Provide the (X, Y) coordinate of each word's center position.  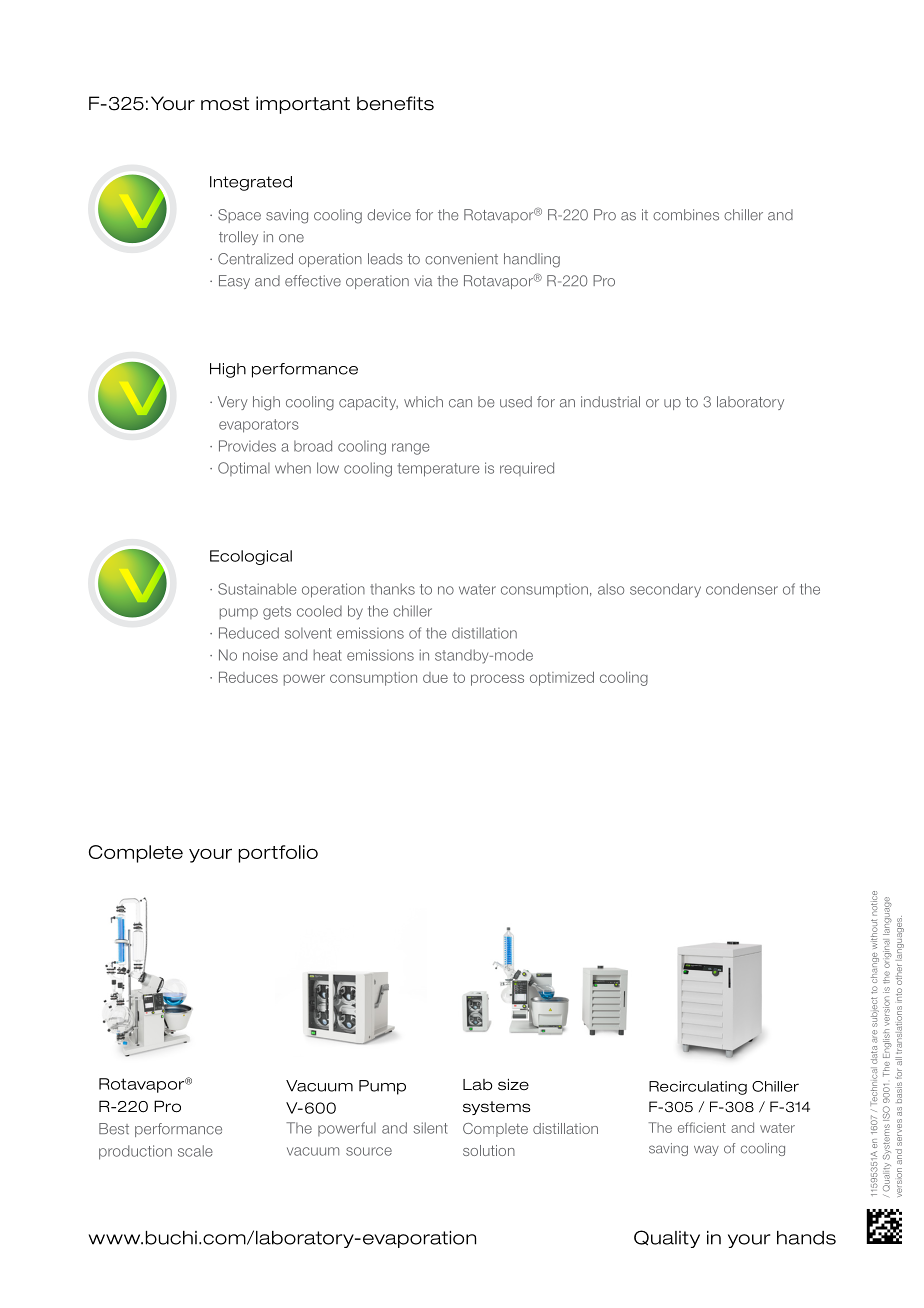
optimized (562, 679)
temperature (438, 470)
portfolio (278, 854)
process (497, 680)
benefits (395, 103)
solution (489, 1150)
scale (195, 1151)
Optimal (244, 469)
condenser (742, 589)
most (225, 104)
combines (686, 215)
